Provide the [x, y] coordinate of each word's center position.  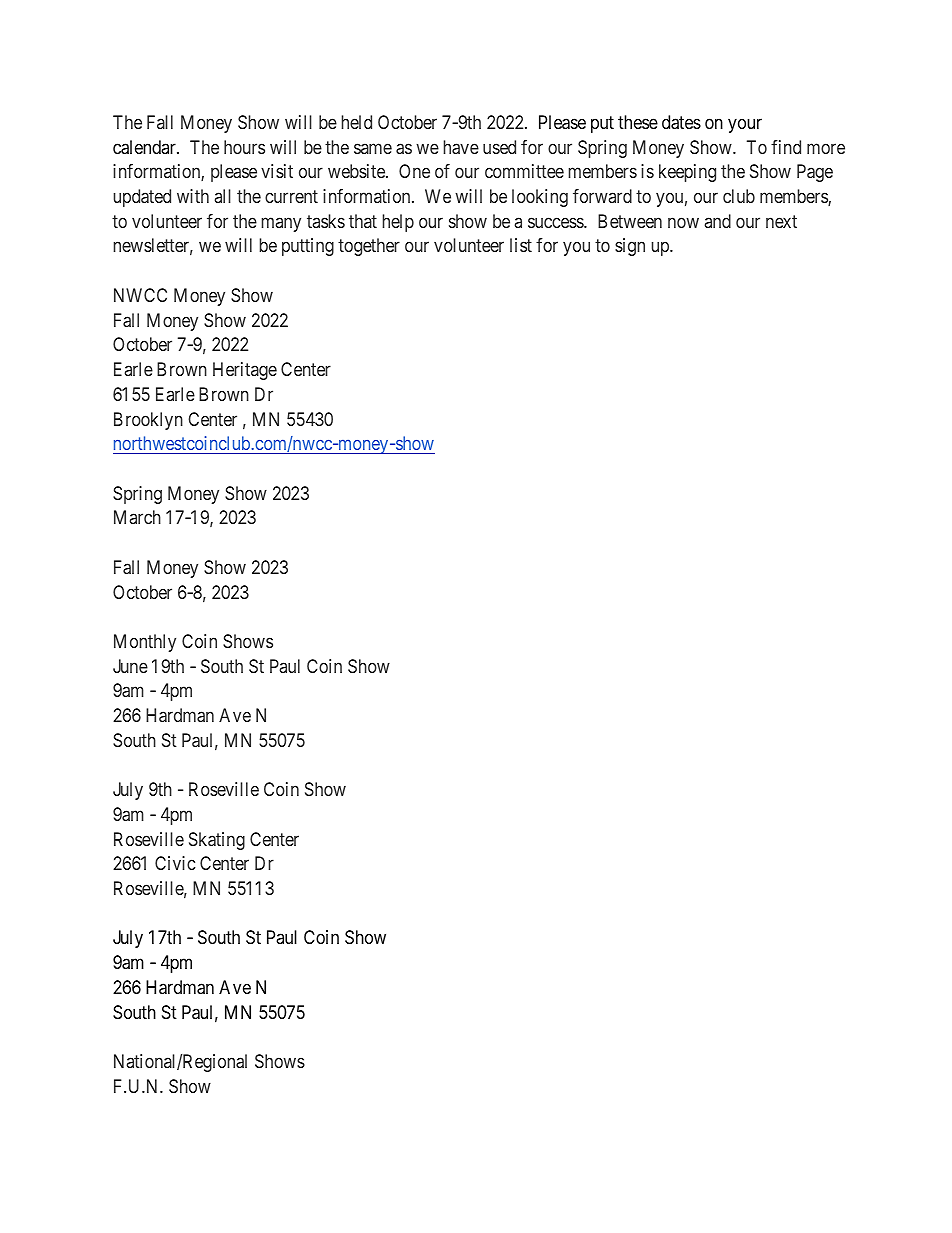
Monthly [145, 643]
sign [630, 247]
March [137, 517]
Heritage [245, 371]
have [461, 147]
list [521, 245]
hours [244, 147]
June [130, 666]
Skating [217, 841]
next [781, 221]
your [745, 125]
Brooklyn [148, 421]
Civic [175, 863]
